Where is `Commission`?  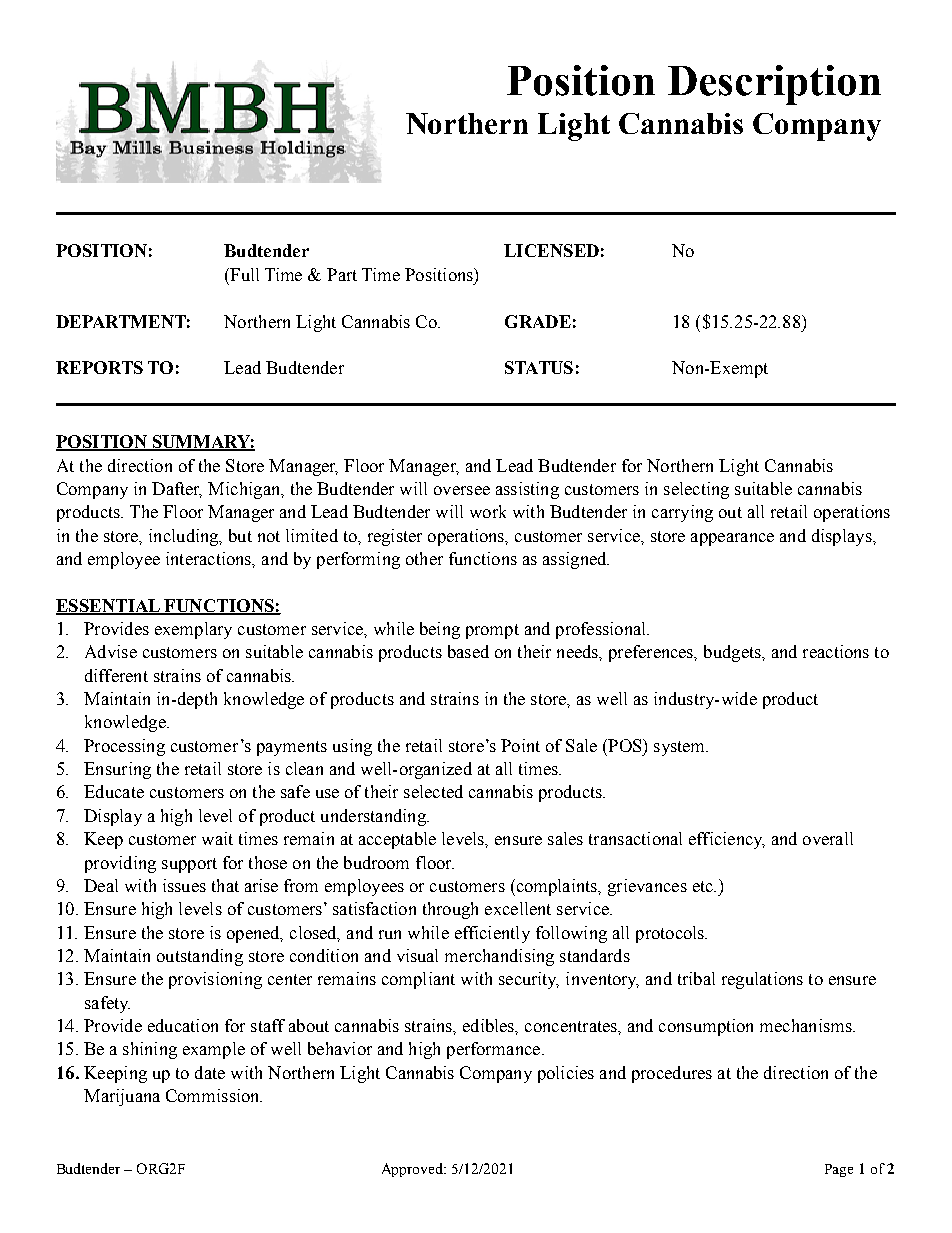
Commission is located at coordinates (214, 1095).
